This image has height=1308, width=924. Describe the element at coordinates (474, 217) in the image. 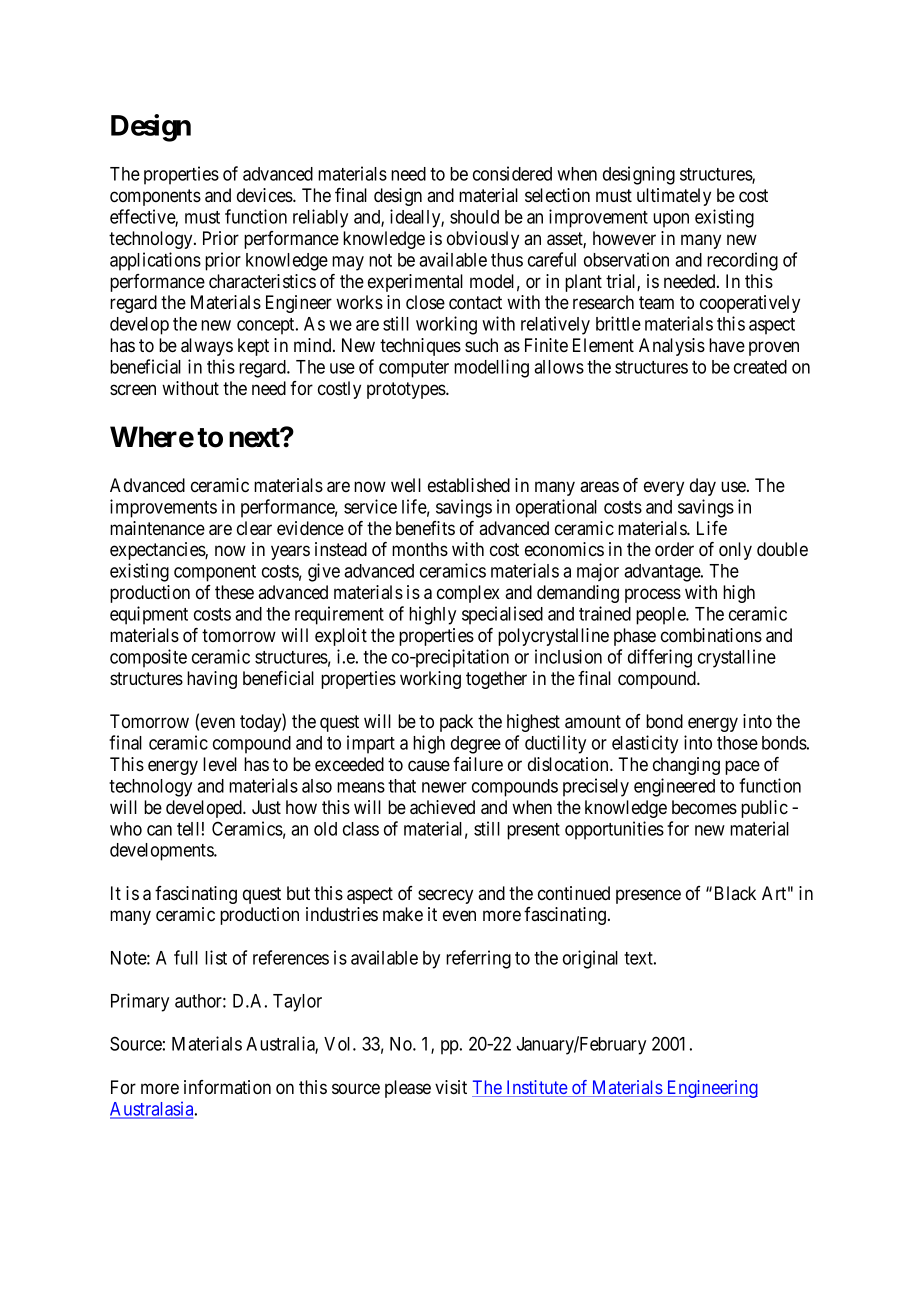

I see `should` at that location.
